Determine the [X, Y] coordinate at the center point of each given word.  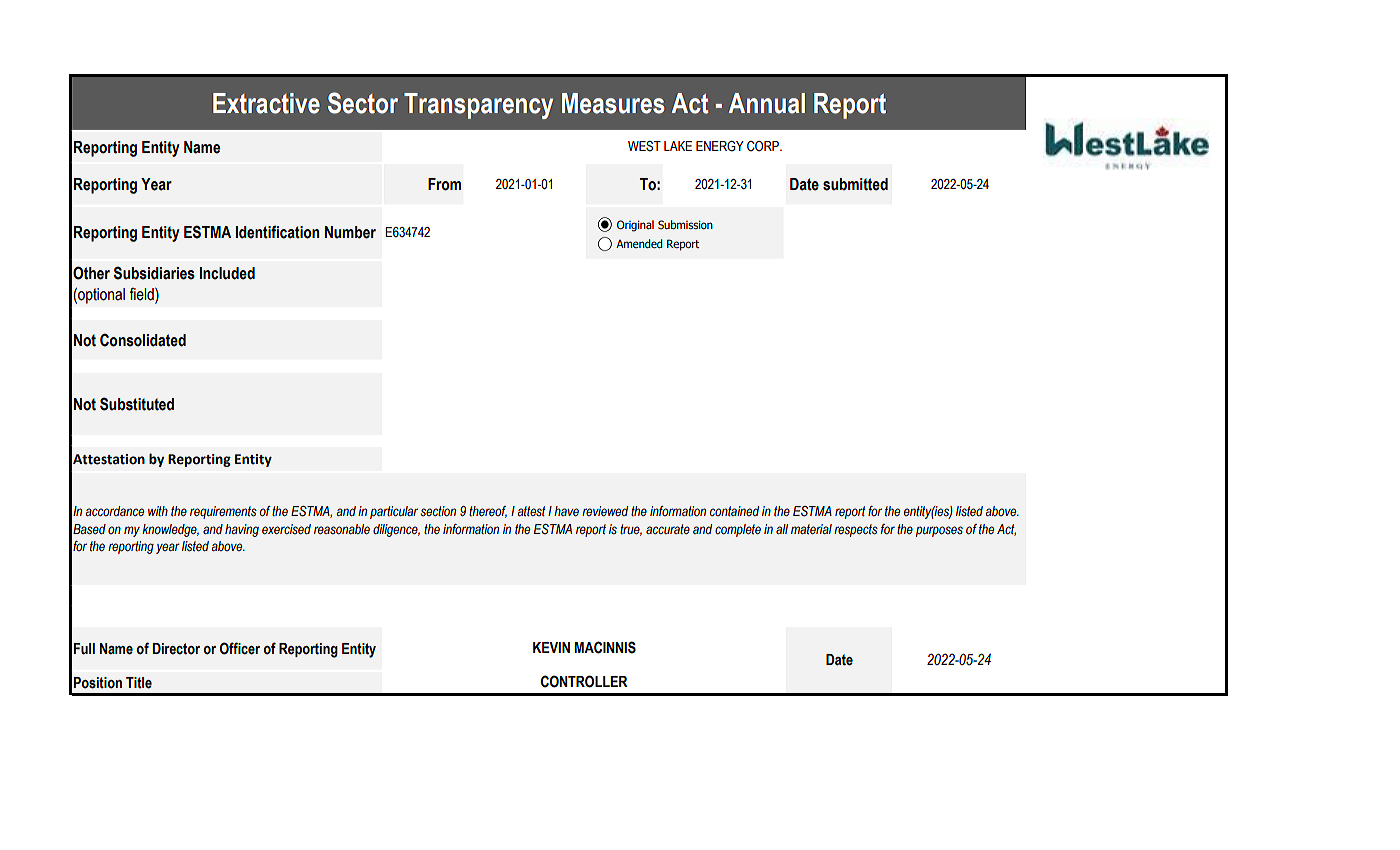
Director [176, 649]
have [566, 511]
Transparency [478, 106]
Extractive [266, 103]
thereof [488, 512]
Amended [639, 243]
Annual [767, 103]
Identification [278, 232]
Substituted [137, 404]
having [242, 530]
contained [734, 511]
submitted [855, 184]
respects [856, 530]
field [143, 295]
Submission [685, 224]
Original [635, 226]
